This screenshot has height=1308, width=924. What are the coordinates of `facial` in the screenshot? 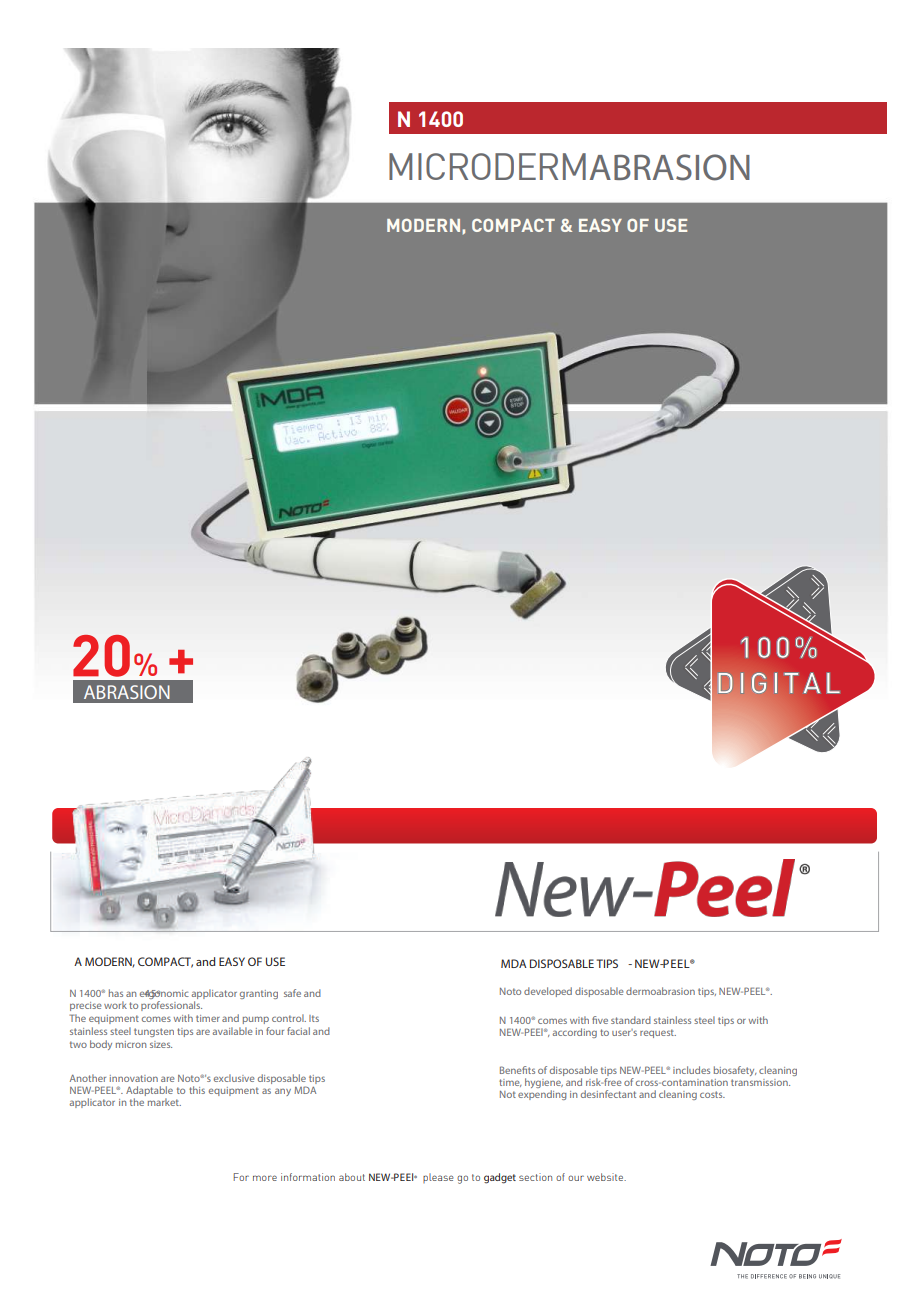 It's located at (298, 1031).
